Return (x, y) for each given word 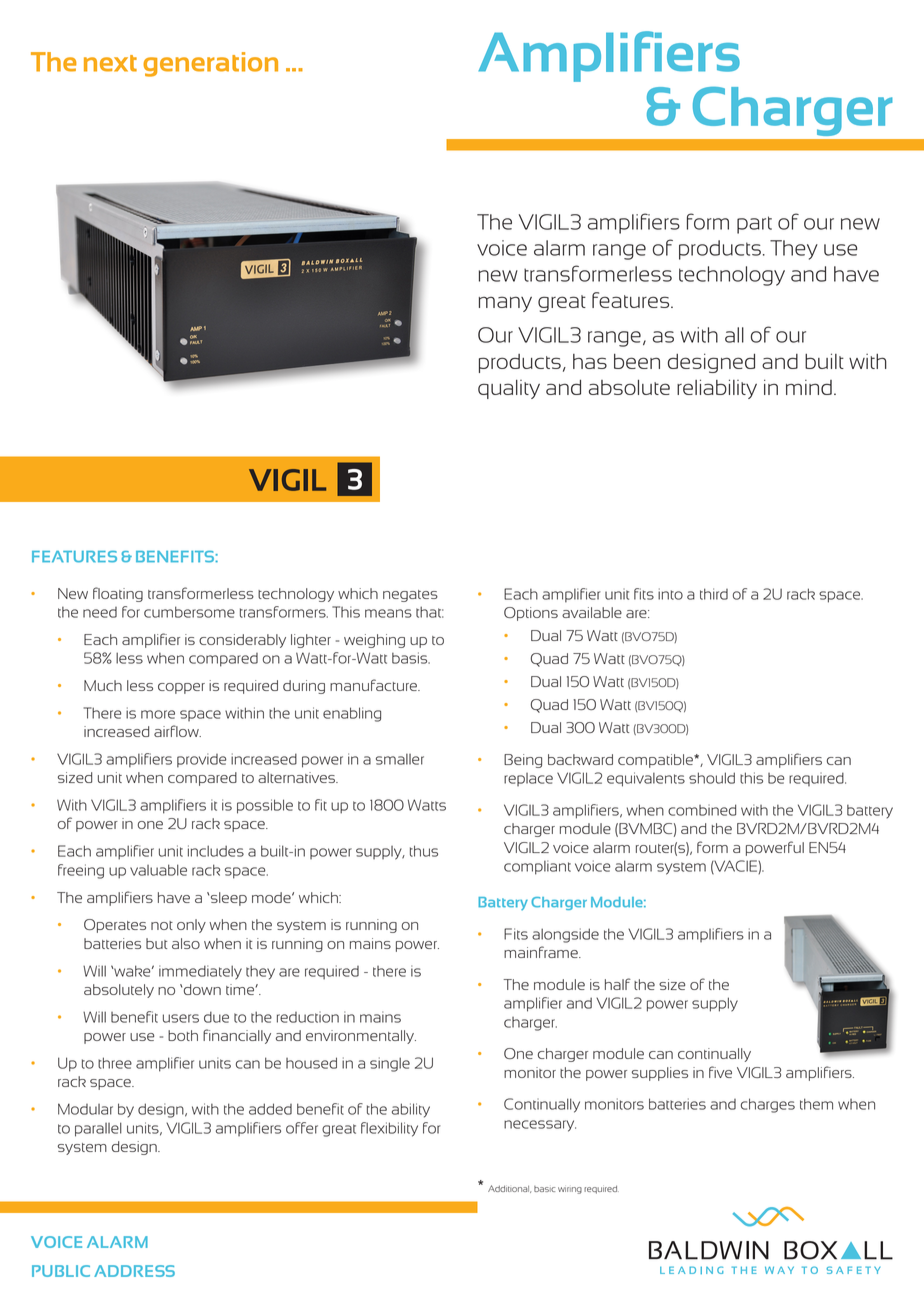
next (110, 63)
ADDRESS (134, 1271)
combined (702, 810)
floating (118, 594)
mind (809, 387)
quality (509, 389)
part (754, 225)
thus (424, 851)
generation (210, 64)
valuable (158, 870)
